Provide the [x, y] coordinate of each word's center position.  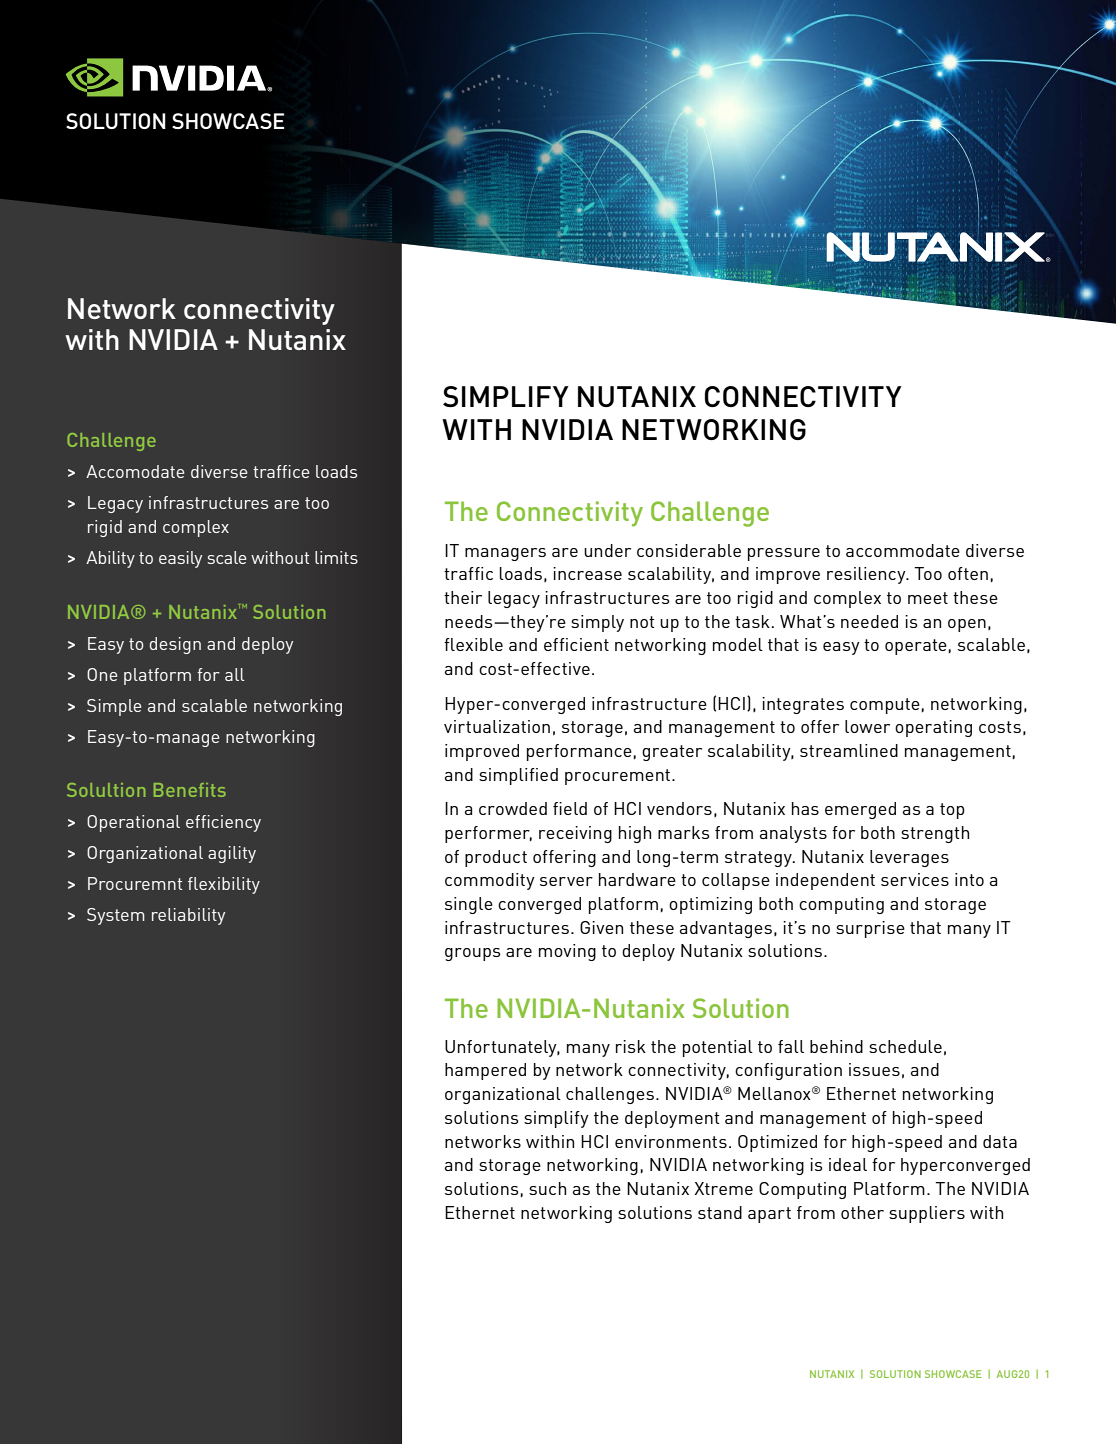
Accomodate [135, 471]
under [607, 550]
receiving [575, 834]
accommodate [903, 550]
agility [232, 854]
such [547, 1188]
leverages [909, 858]
